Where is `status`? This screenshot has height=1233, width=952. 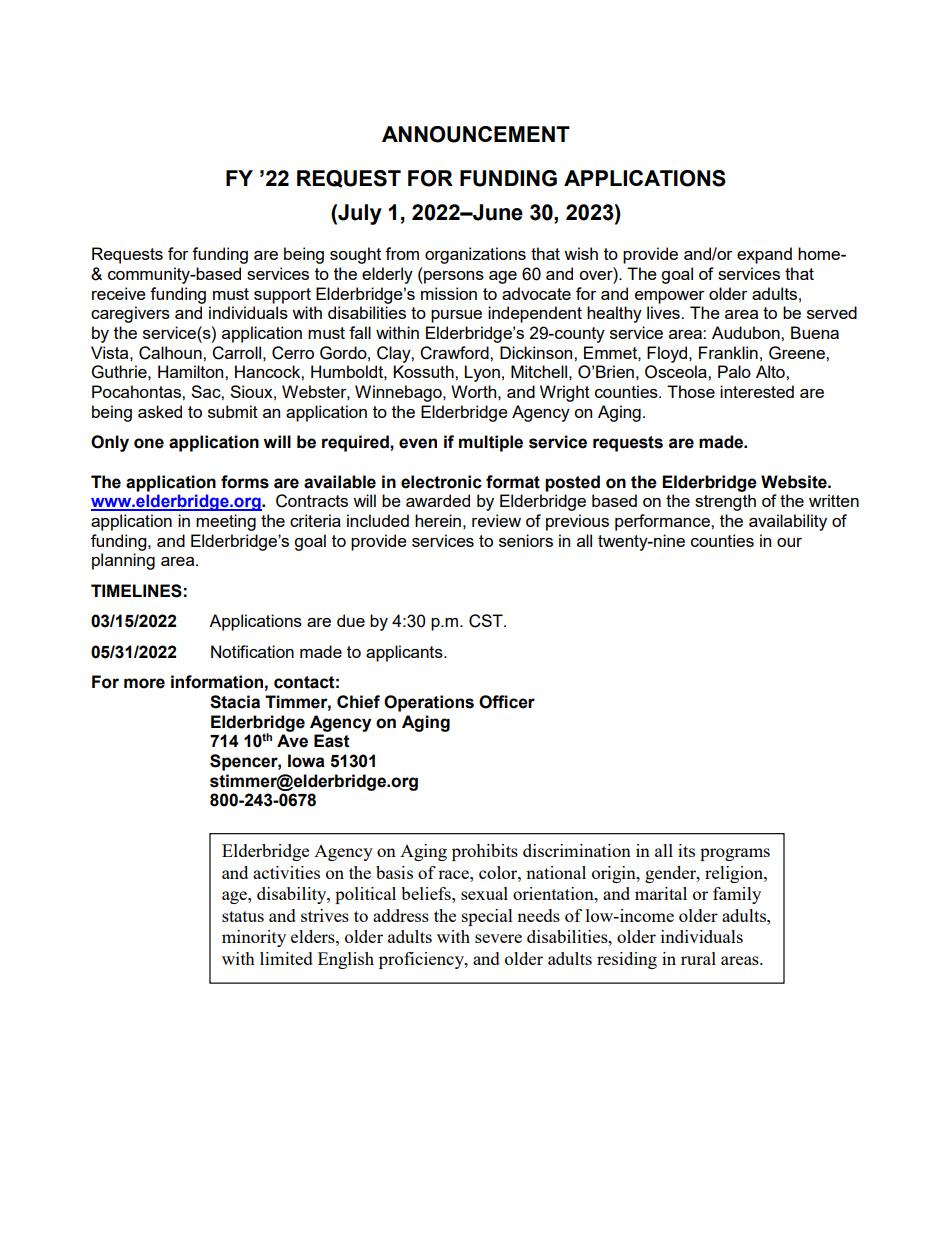 status is located at coordinates (243, 916).
